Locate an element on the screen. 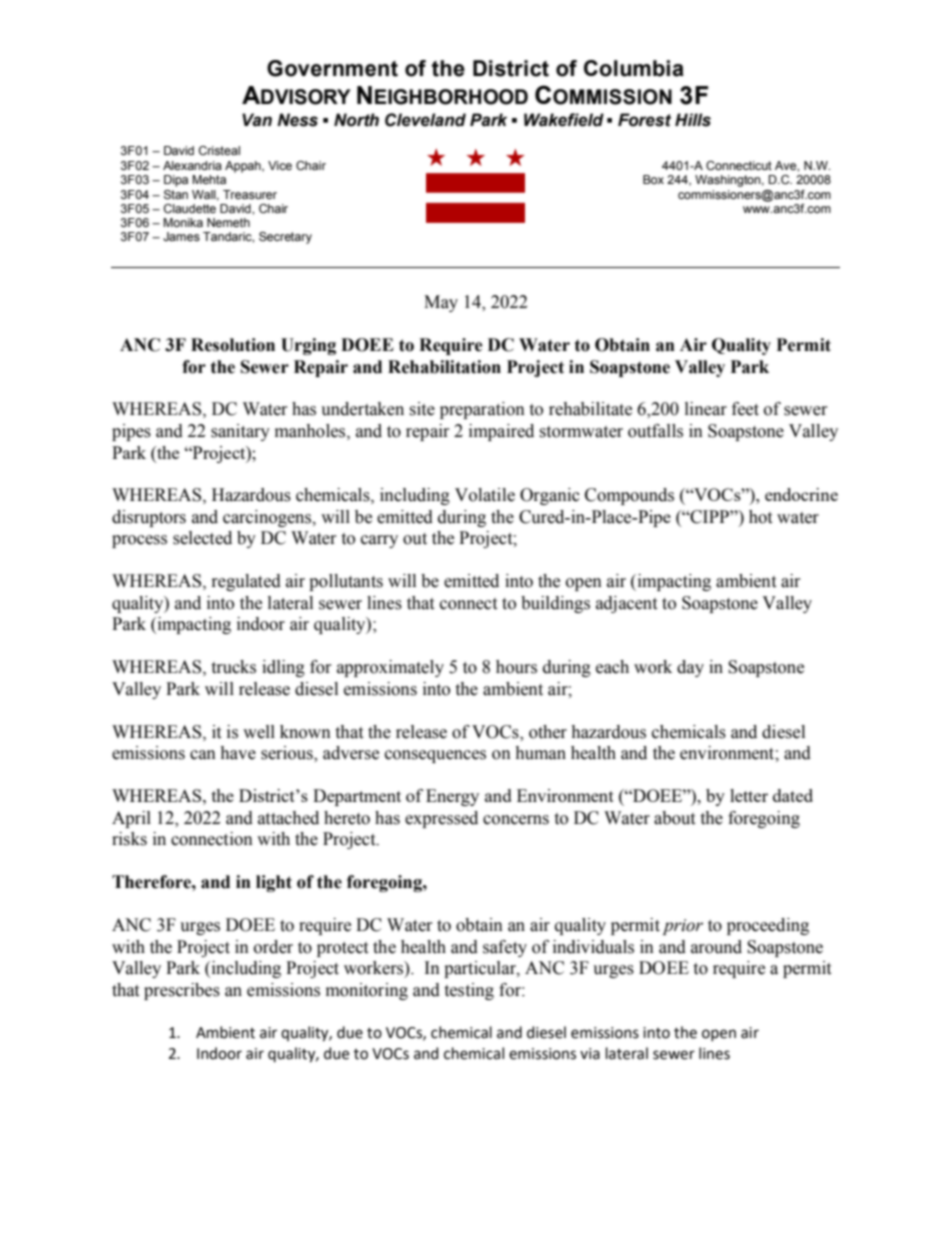 This screenshot has height=1233, width=952. around is located at coordinates (716, 947).
